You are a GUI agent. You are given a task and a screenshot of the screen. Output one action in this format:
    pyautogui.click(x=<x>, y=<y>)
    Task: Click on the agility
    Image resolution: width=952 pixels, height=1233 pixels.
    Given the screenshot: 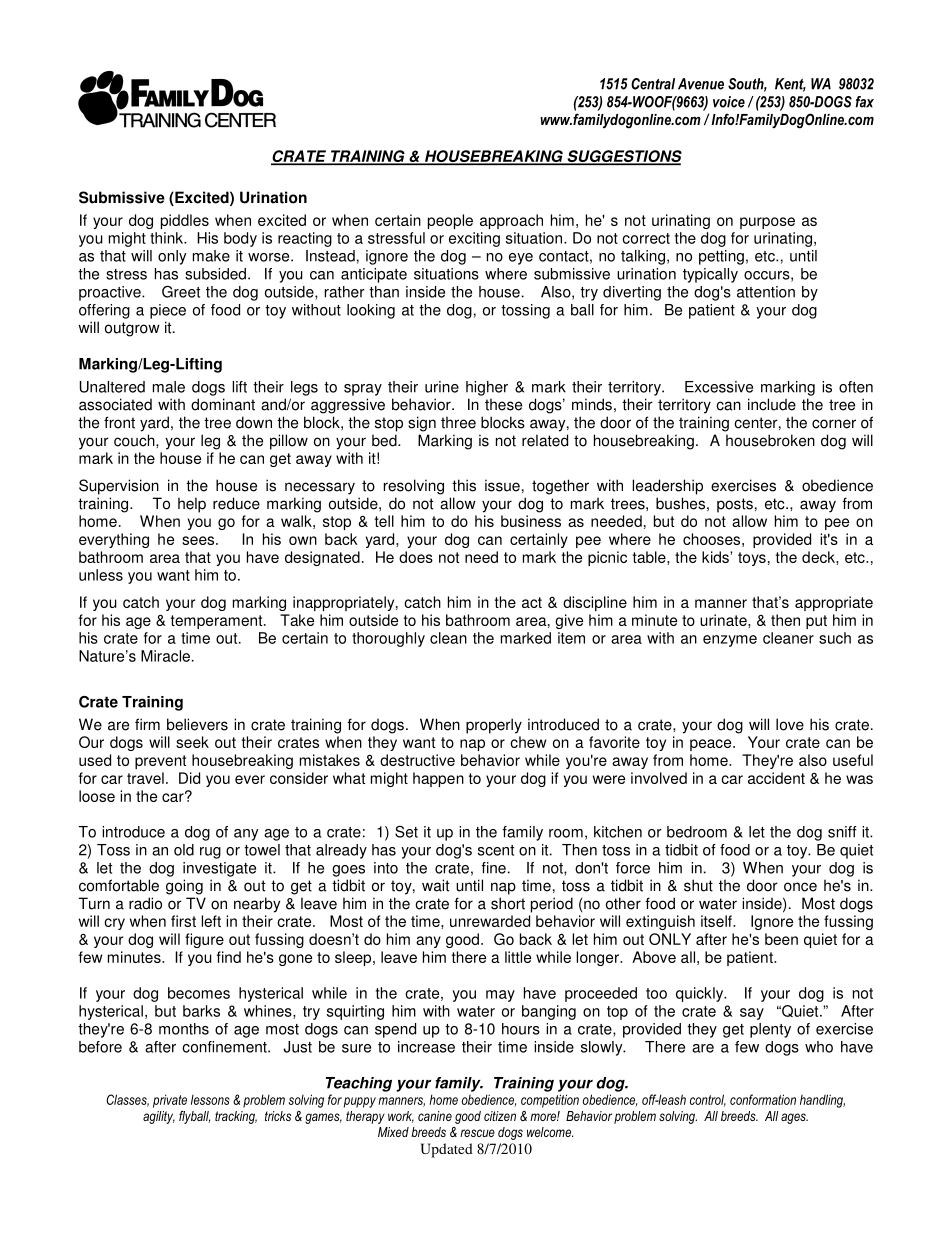 What is the action you would take?
    pyautogui.click(x=159, y=1117)
